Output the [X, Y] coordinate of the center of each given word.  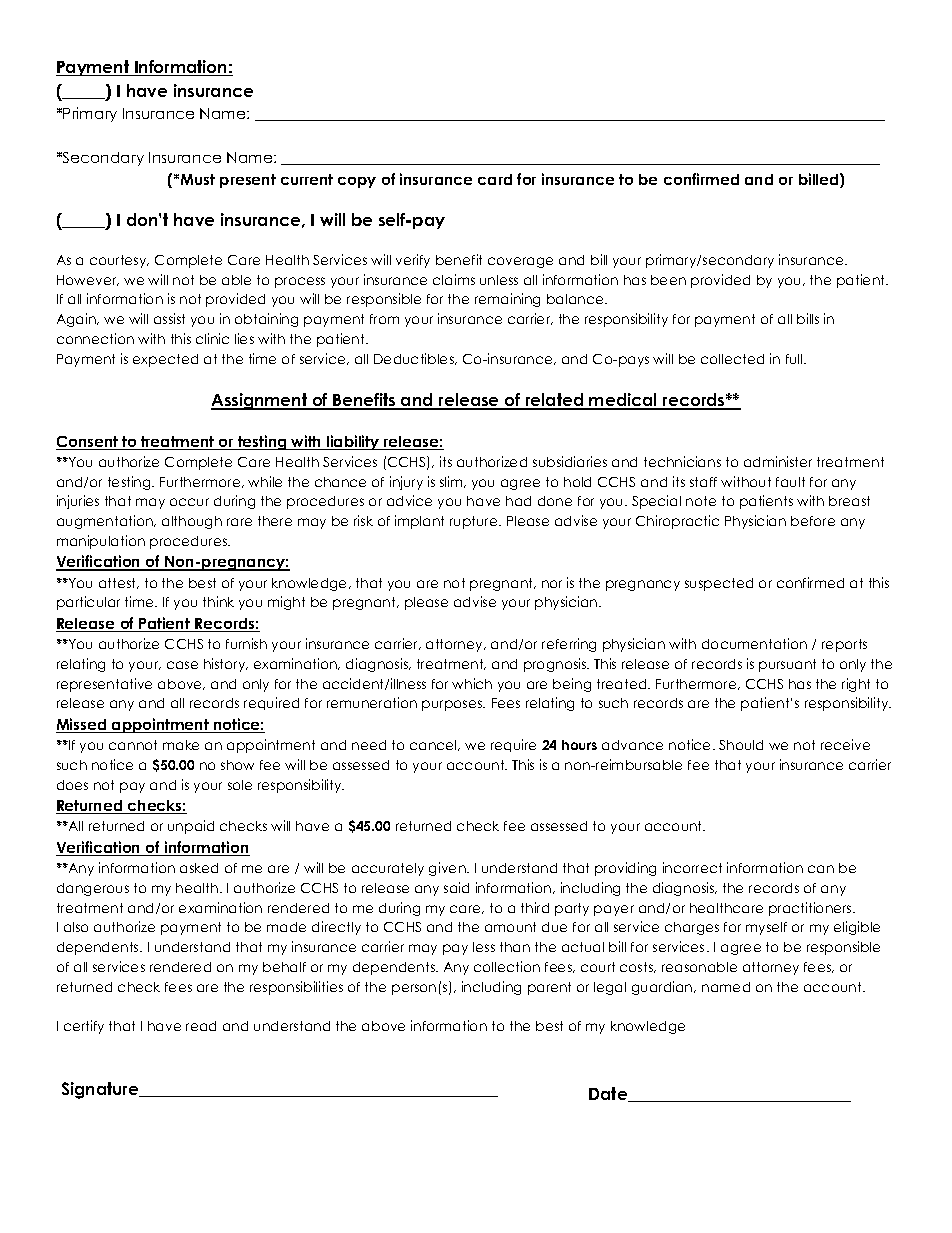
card [495, 179]
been [668, 280]
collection [507, 966]
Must [198, 179]
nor [552, 584]
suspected [719, 584]
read [201, 1026]
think [218, 601]
